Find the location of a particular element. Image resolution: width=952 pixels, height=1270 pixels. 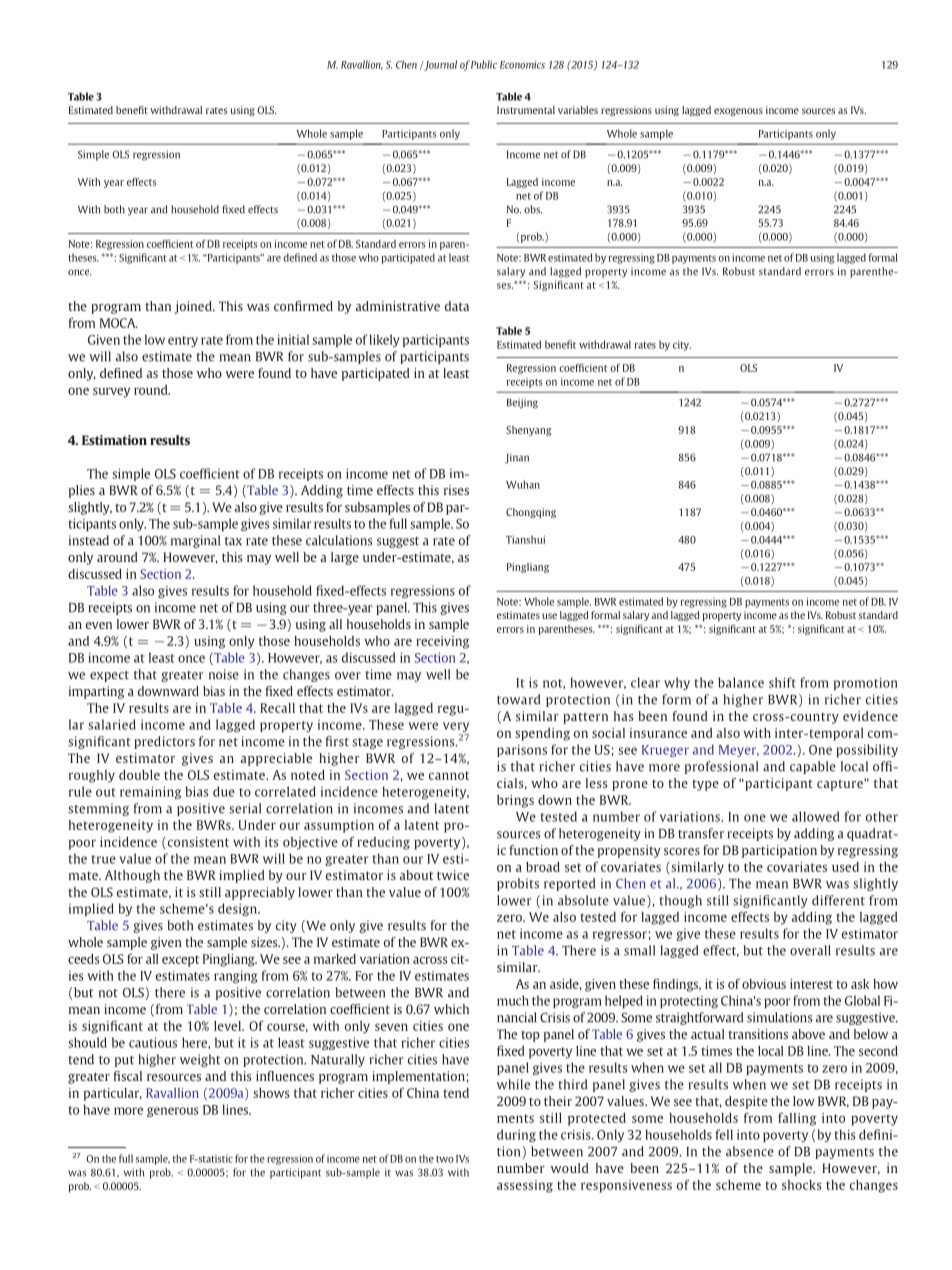

absence is located at coordinates (750, 1151).
